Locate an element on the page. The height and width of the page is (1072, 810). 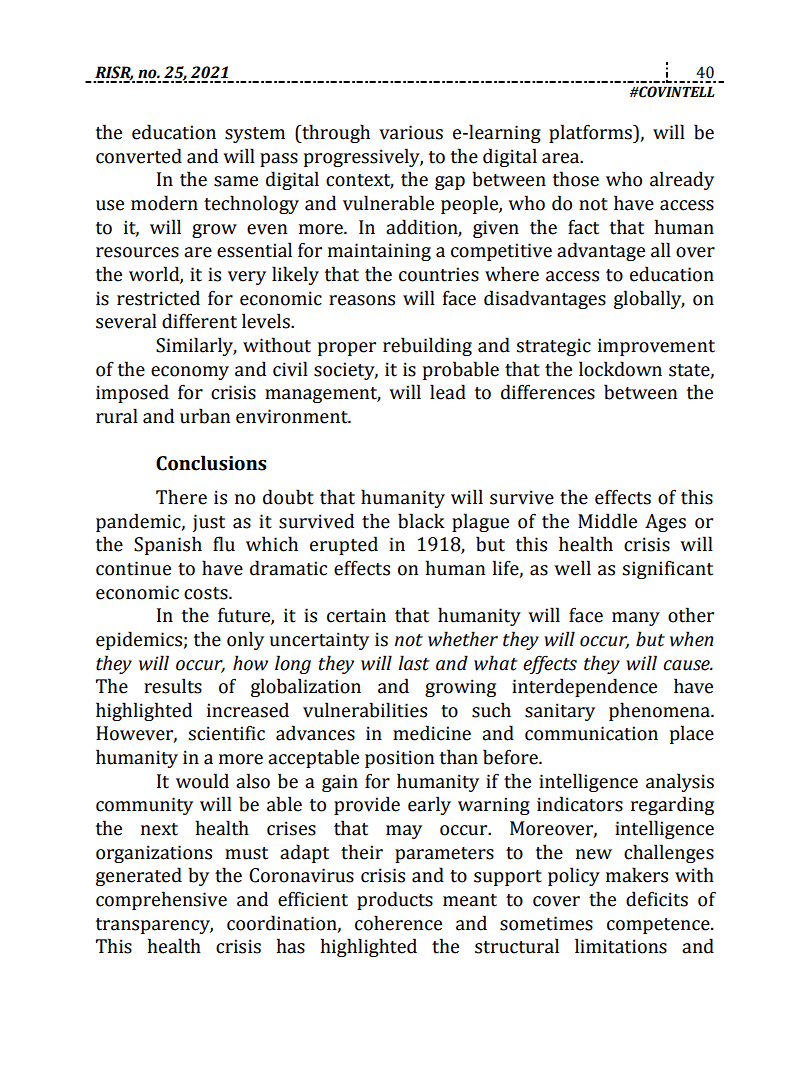
results is located at coordinates (173, 686).
